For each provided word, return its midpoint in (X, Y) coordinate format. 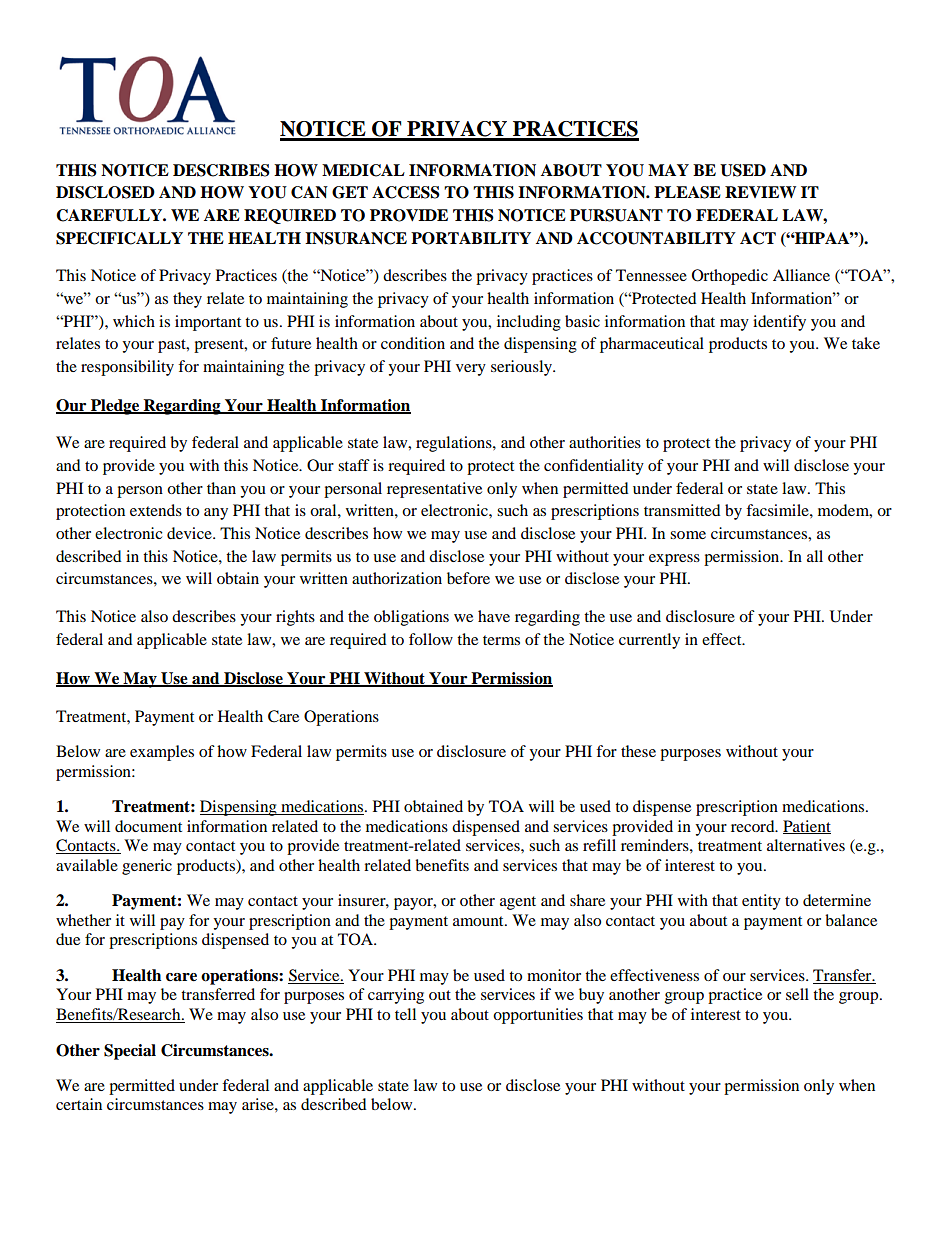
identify (779, 323)
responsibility (127, 368)
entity (761, 902)
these (638, 751)
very (471, 370)
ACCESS (406, 192)
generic (147, 867)
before (468, 578)
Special (130, 1052)
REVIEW (760, 192)
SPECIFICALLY (119, 238)
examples (162, 753)
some (688, 535)
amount (479, 921)
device (190, 533)
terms (501, 640)
